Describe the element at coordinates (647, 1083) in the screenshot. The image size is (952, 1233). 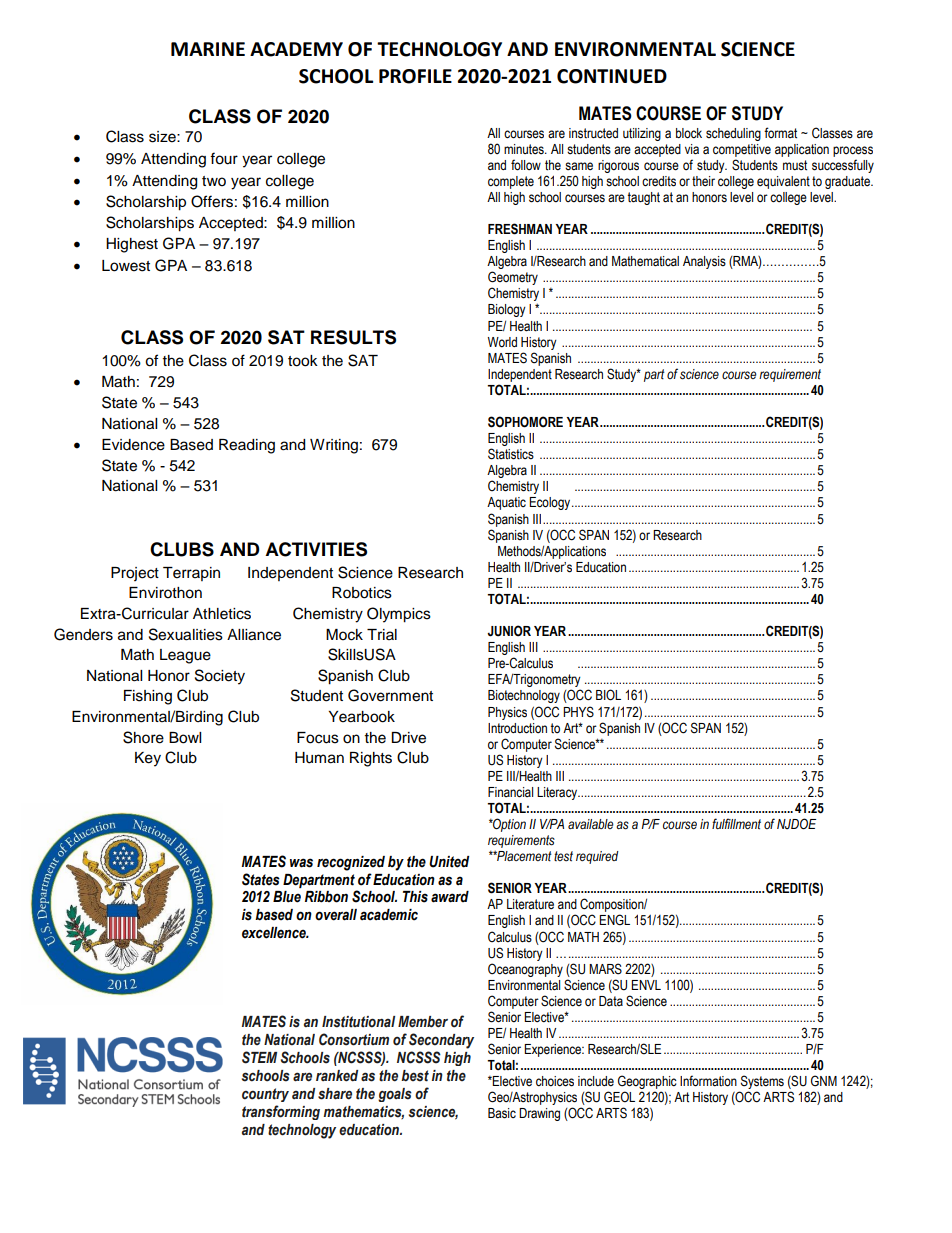
I see `Geographic` at that location.
